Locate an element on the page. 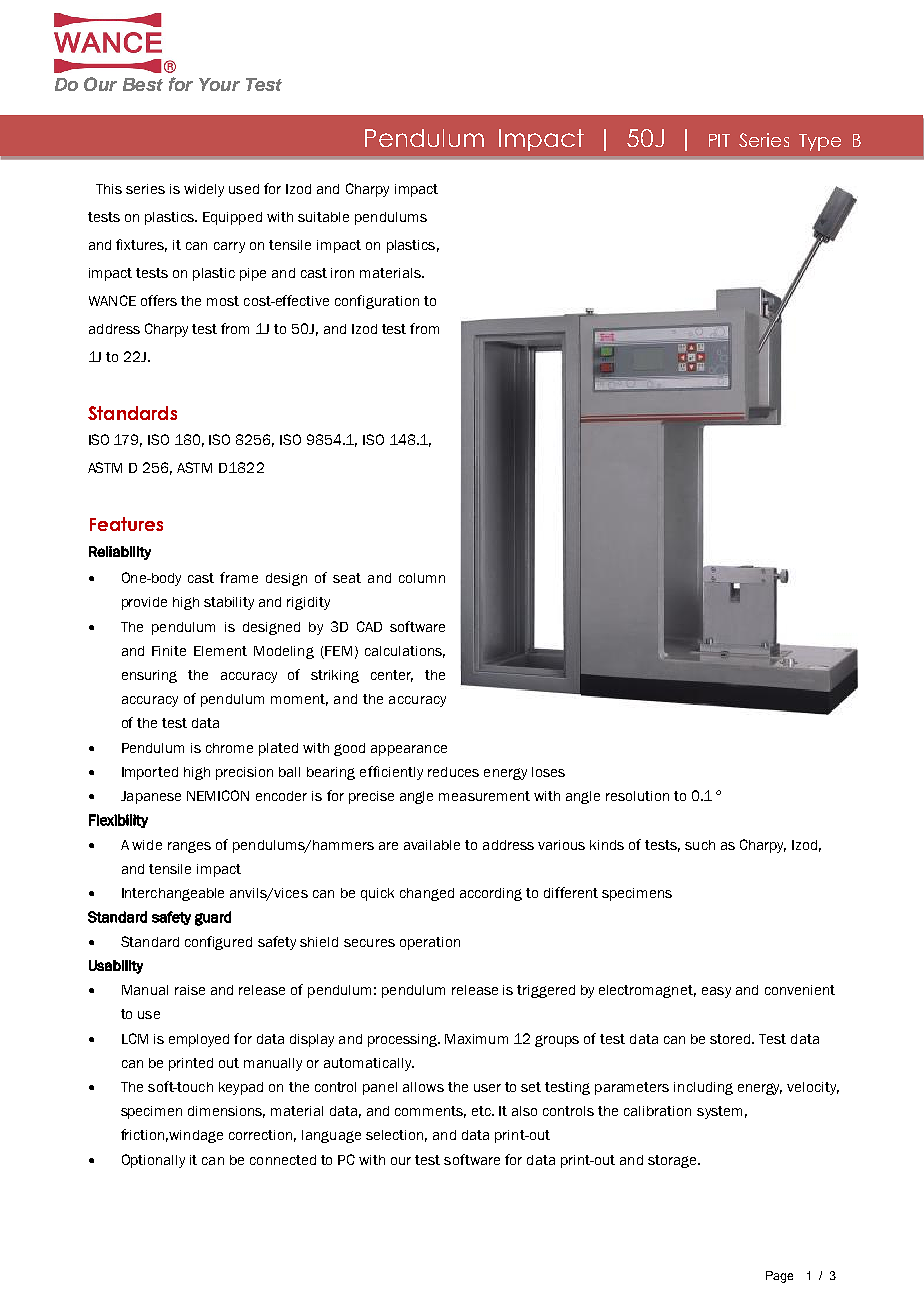 This page has height=1308, width=924. PIT is located at coordinates (719, 140).
